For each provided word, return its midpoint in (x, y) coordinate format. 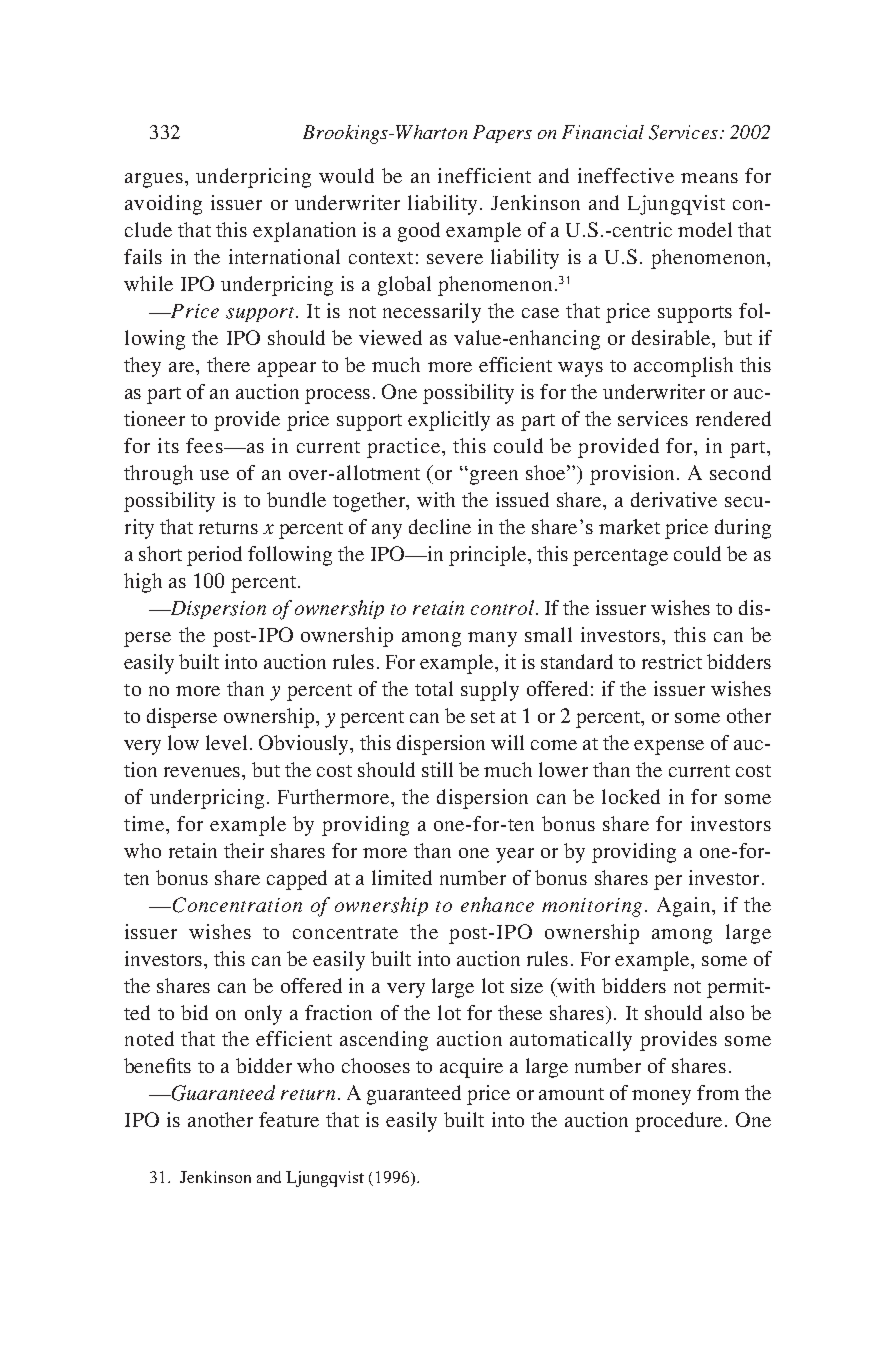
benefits (157, 1065)
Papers (502, 134)
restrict (672, 661)
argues (154, 180)
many (492, 639)
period (214, 556)
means (709, 178)
